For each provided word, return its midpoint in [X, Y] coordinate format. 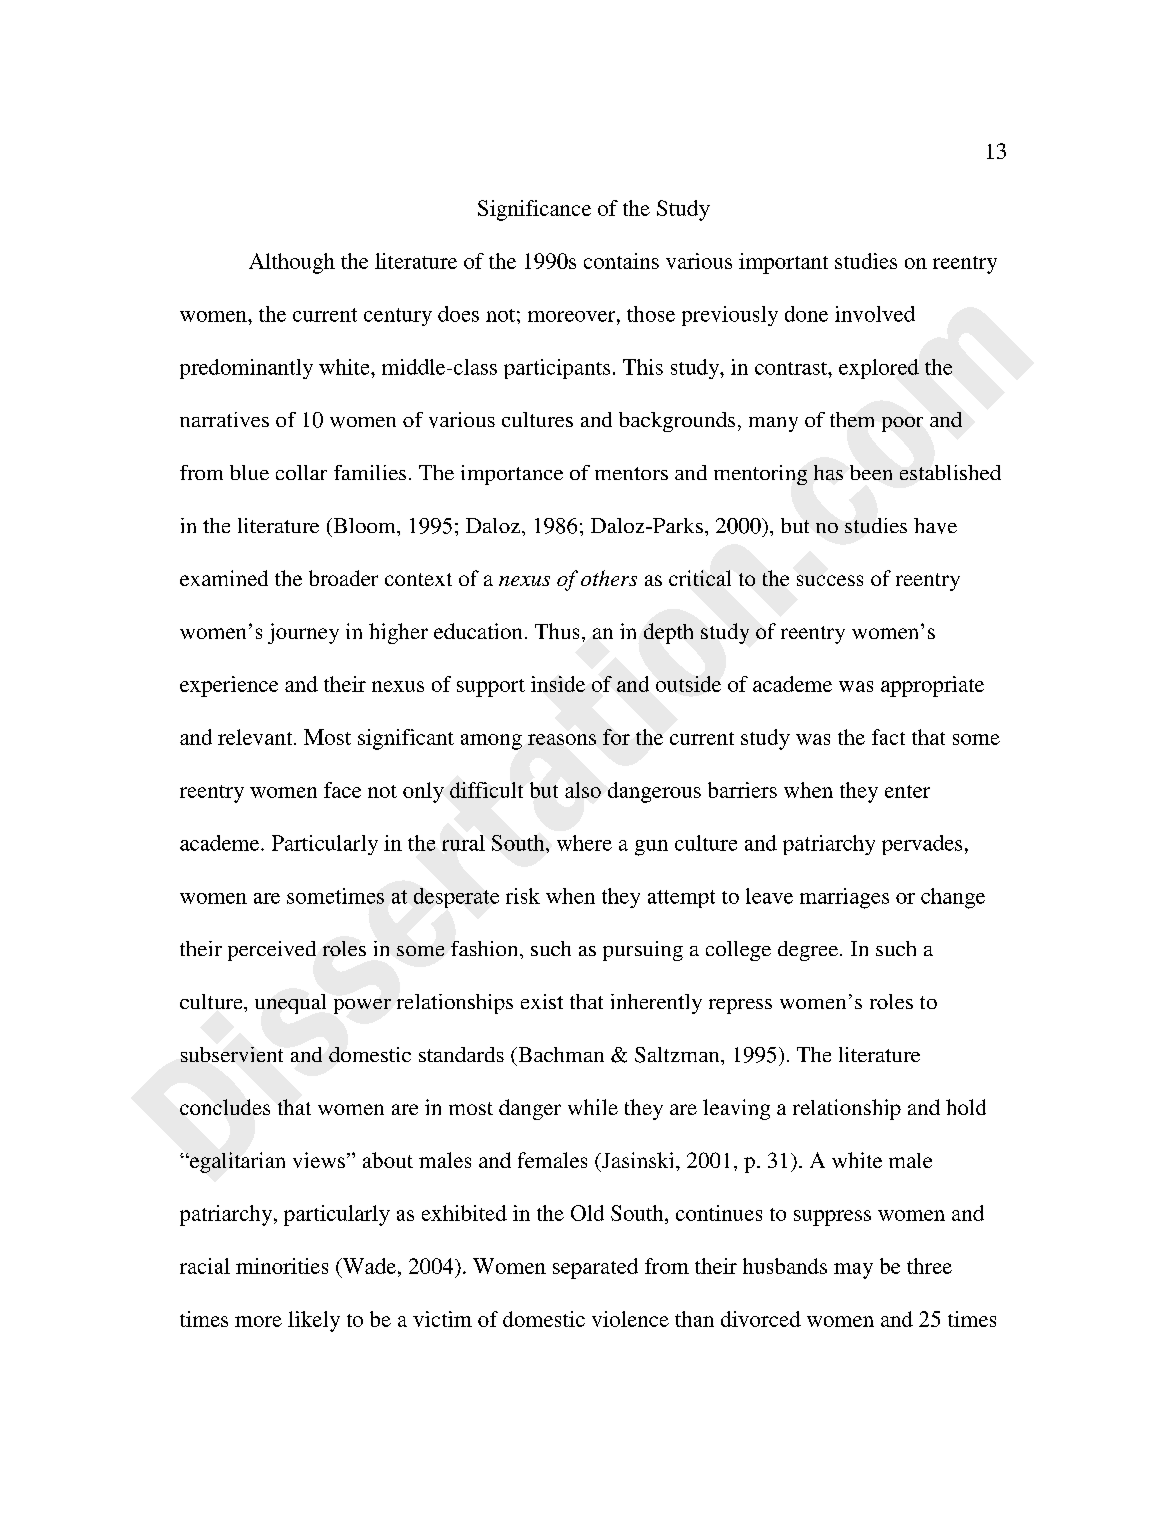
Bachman [560, 1054]
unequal [290, 1004]
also [583, 790]
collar [301, 472]
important [783, 263]
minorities [282, 1266]
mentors [631, 473]
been [871, 472]
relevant [256, 737]
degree [808, 951]
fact [888, 737]
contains [621, 261]
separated [595, 1268]
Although [292, 263]
